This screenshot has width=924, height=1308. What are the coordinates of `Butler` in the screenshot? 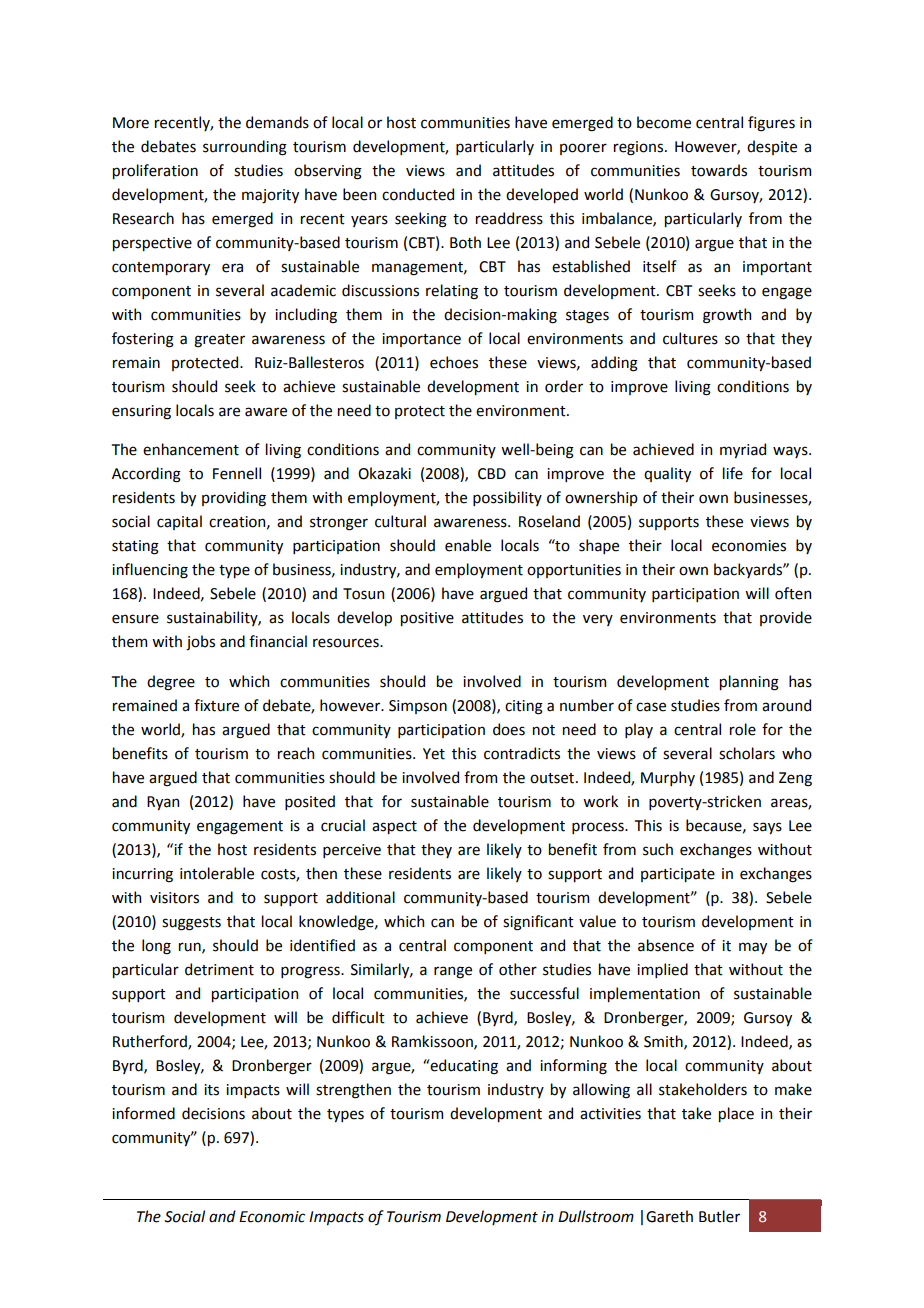 It's located at (719, 1216).
